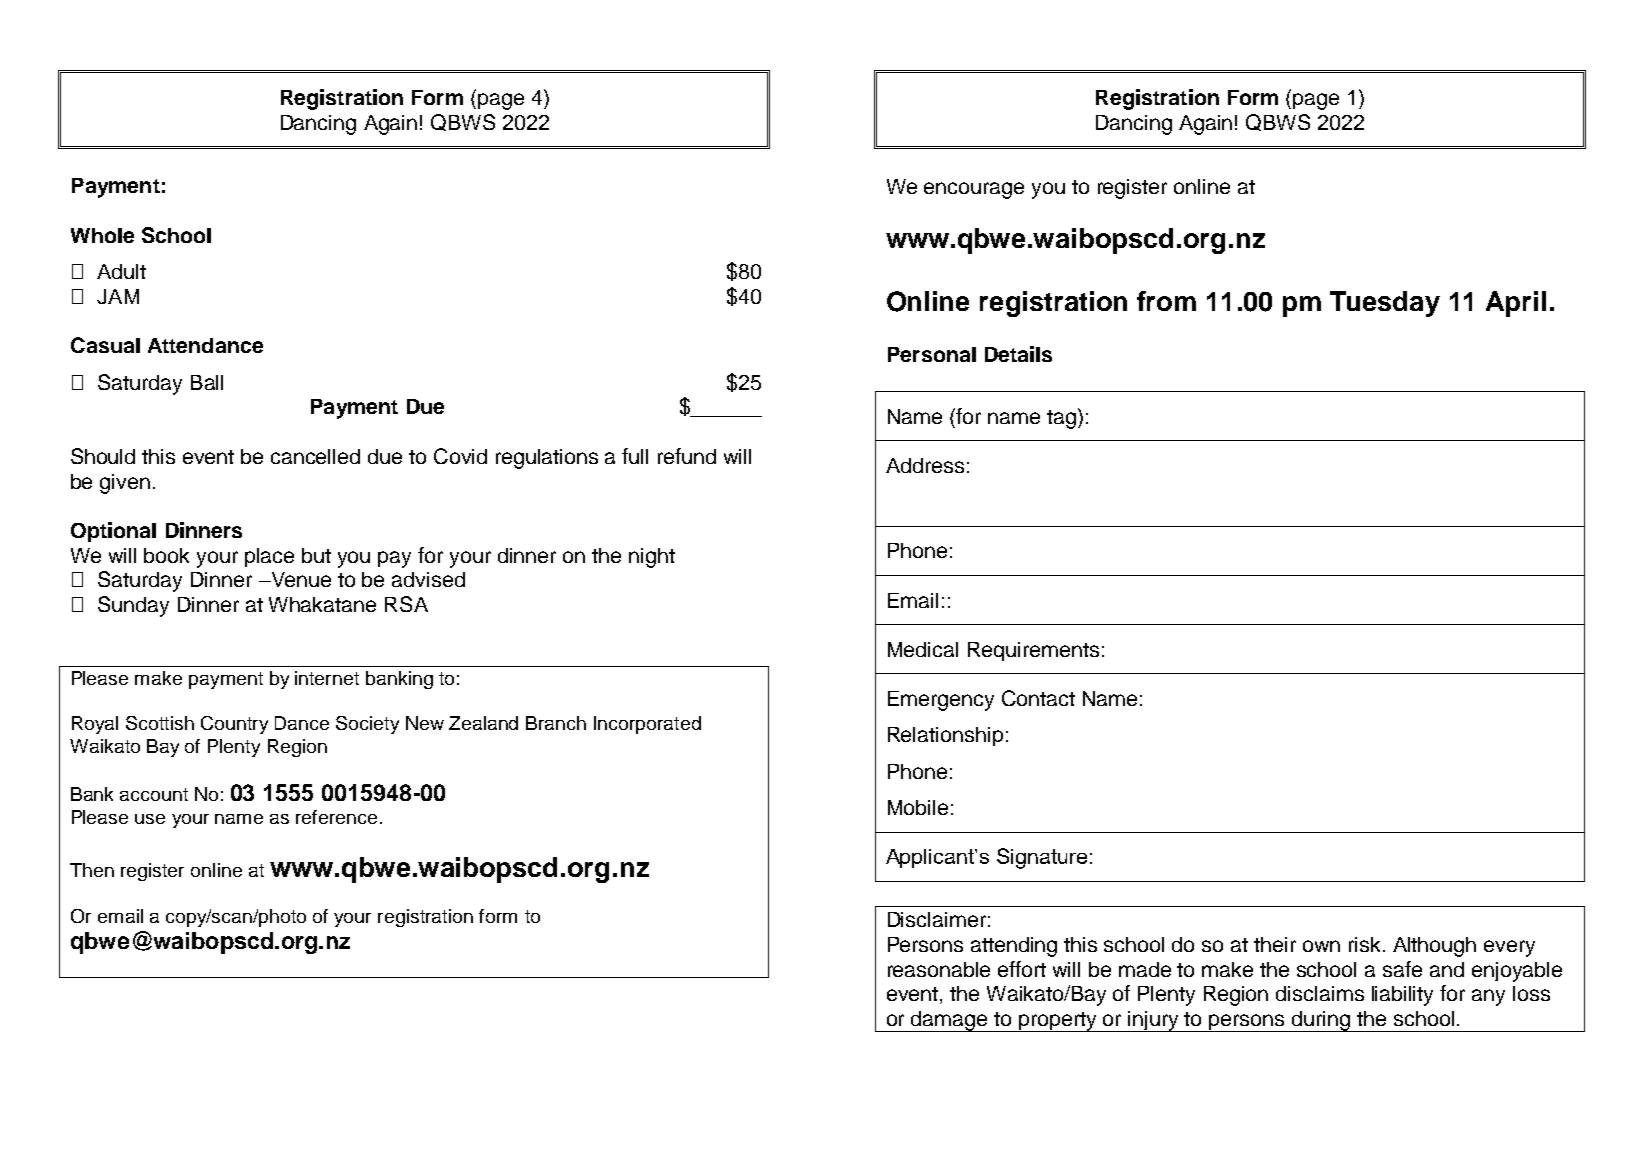 Image resolution: width=1644 pixels, height=1162 pixels. Describe the element at coordinates (945, 736) in the screenshot. I see `Relationship` at that location.
